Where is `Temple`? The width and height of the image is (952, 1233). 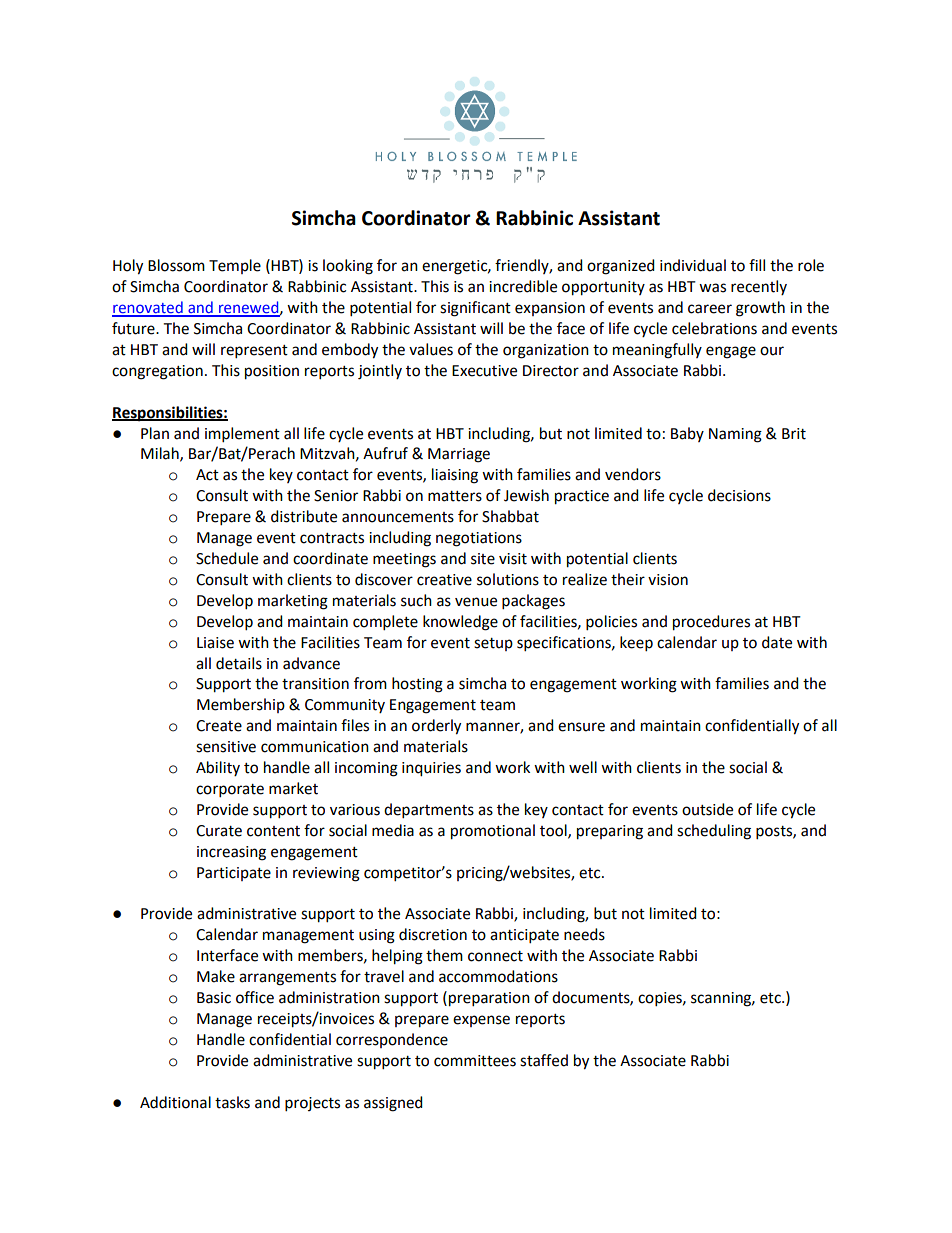 Temple is located at coordinates (235, 266).
